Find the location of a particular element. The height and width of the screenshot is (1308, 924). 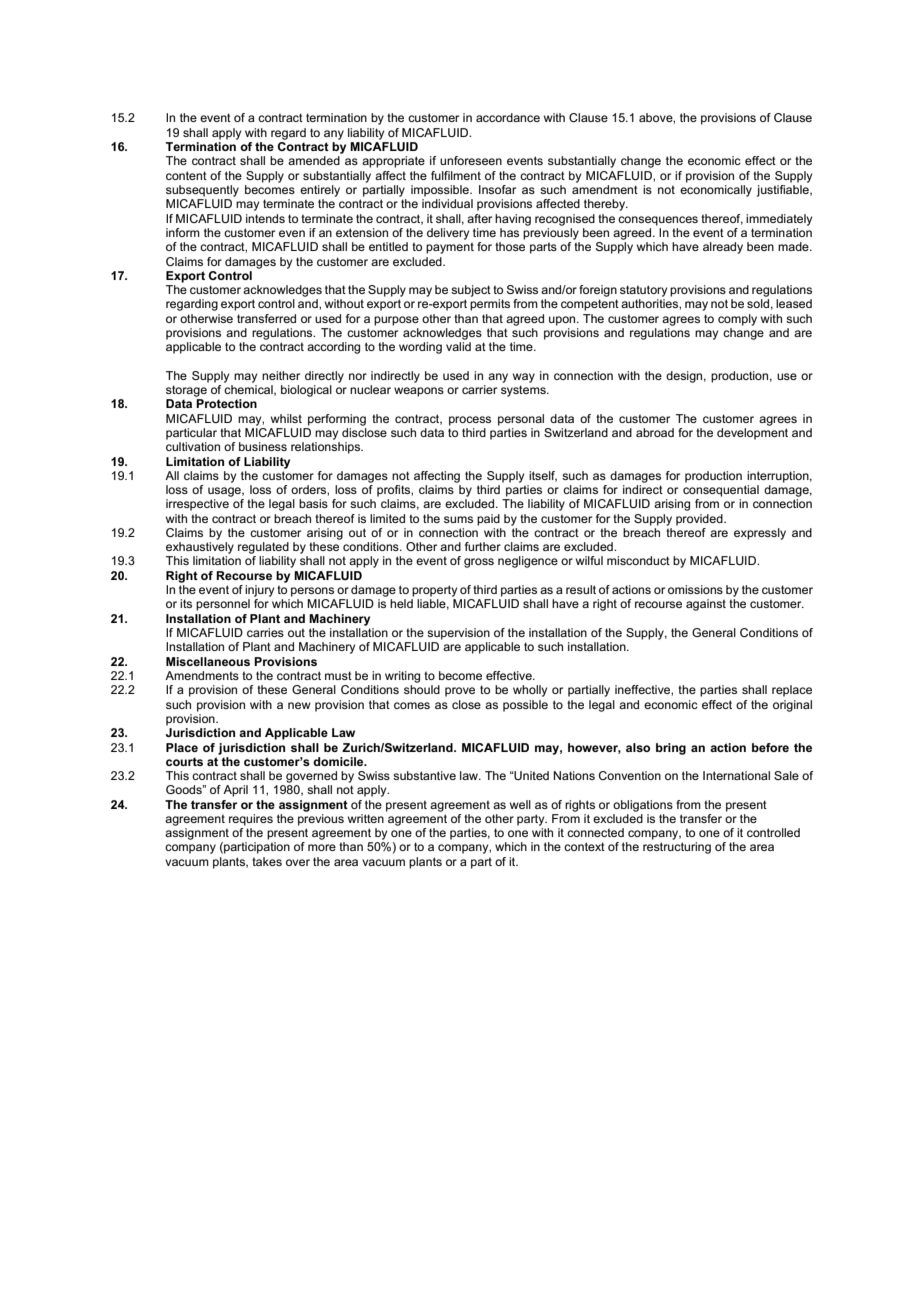

consequential is located at coordinates (721, 491).
